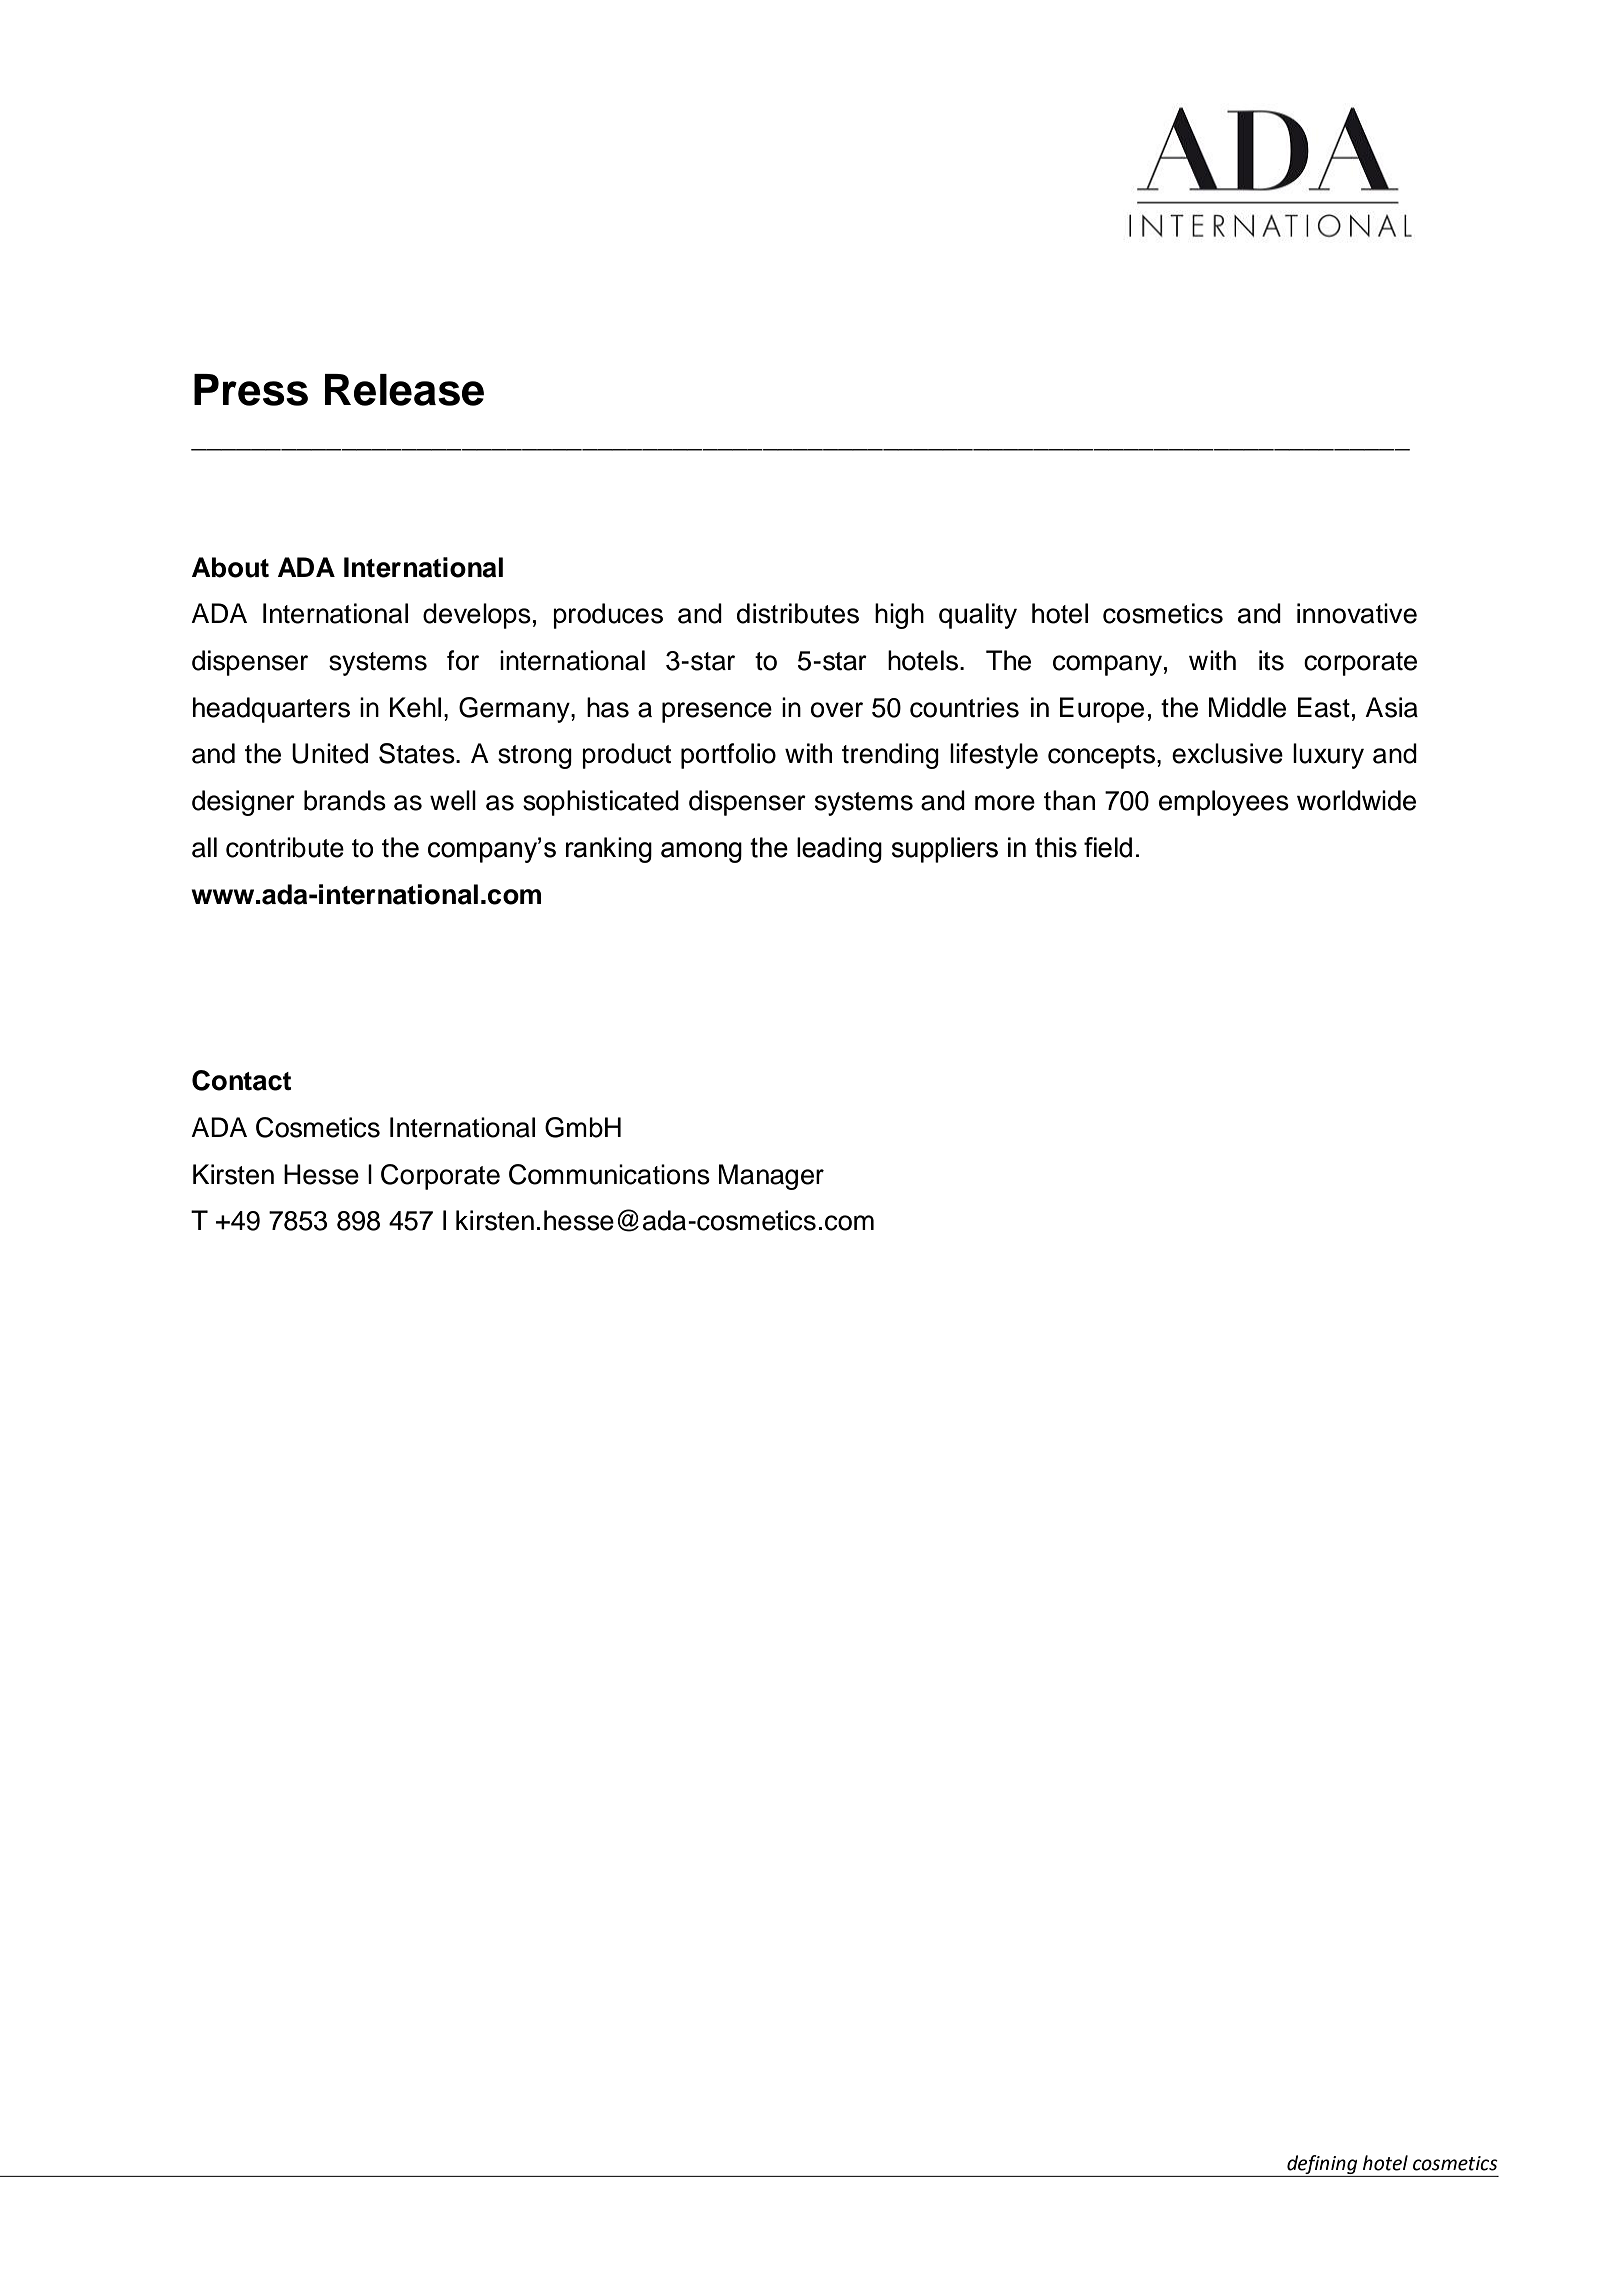  What do you see at coordinates (701, 852) in the screenshot?
I see `among` at bounding box center [701, 852].
